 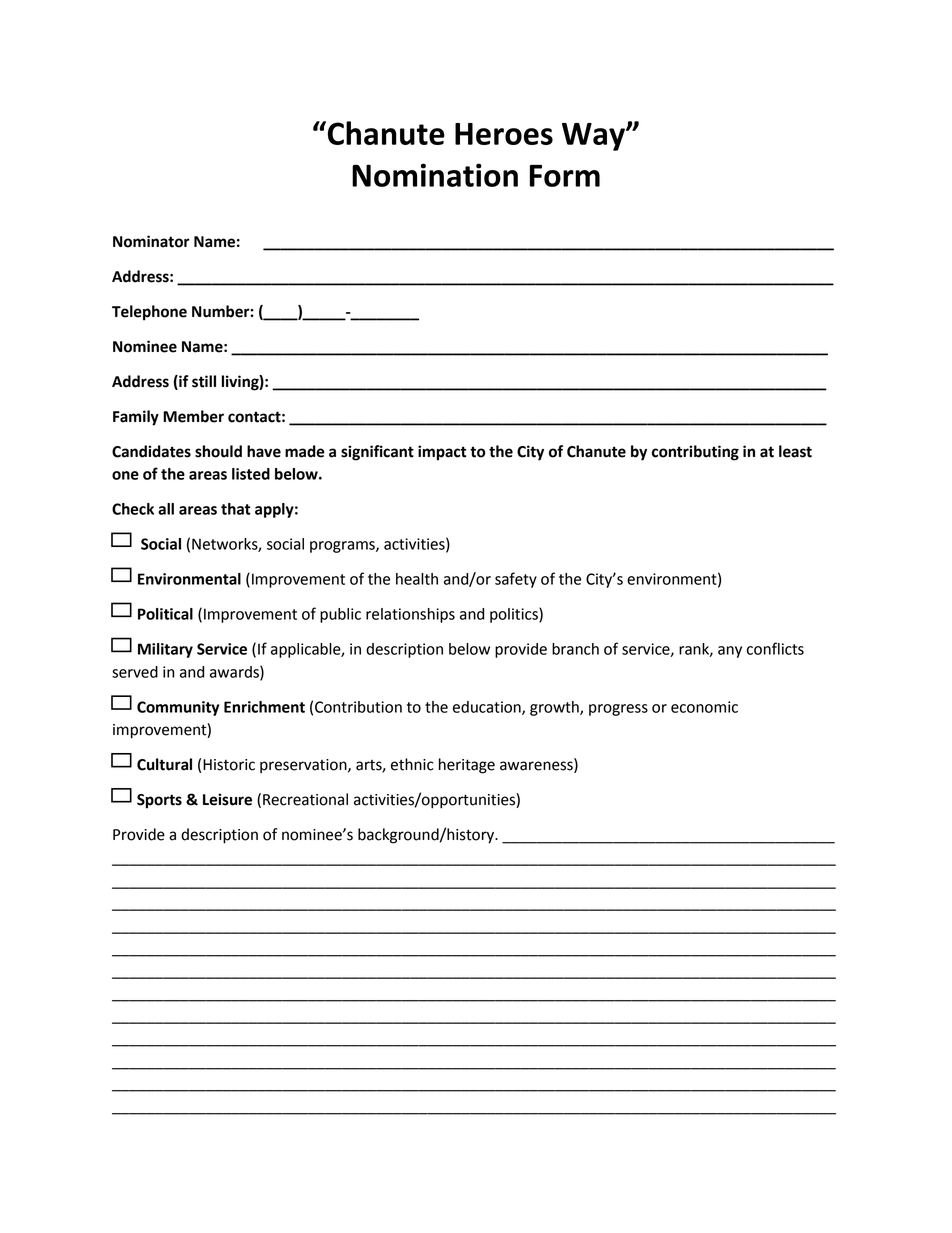 I want to click on Telephone, so click(x=149, y=313).
